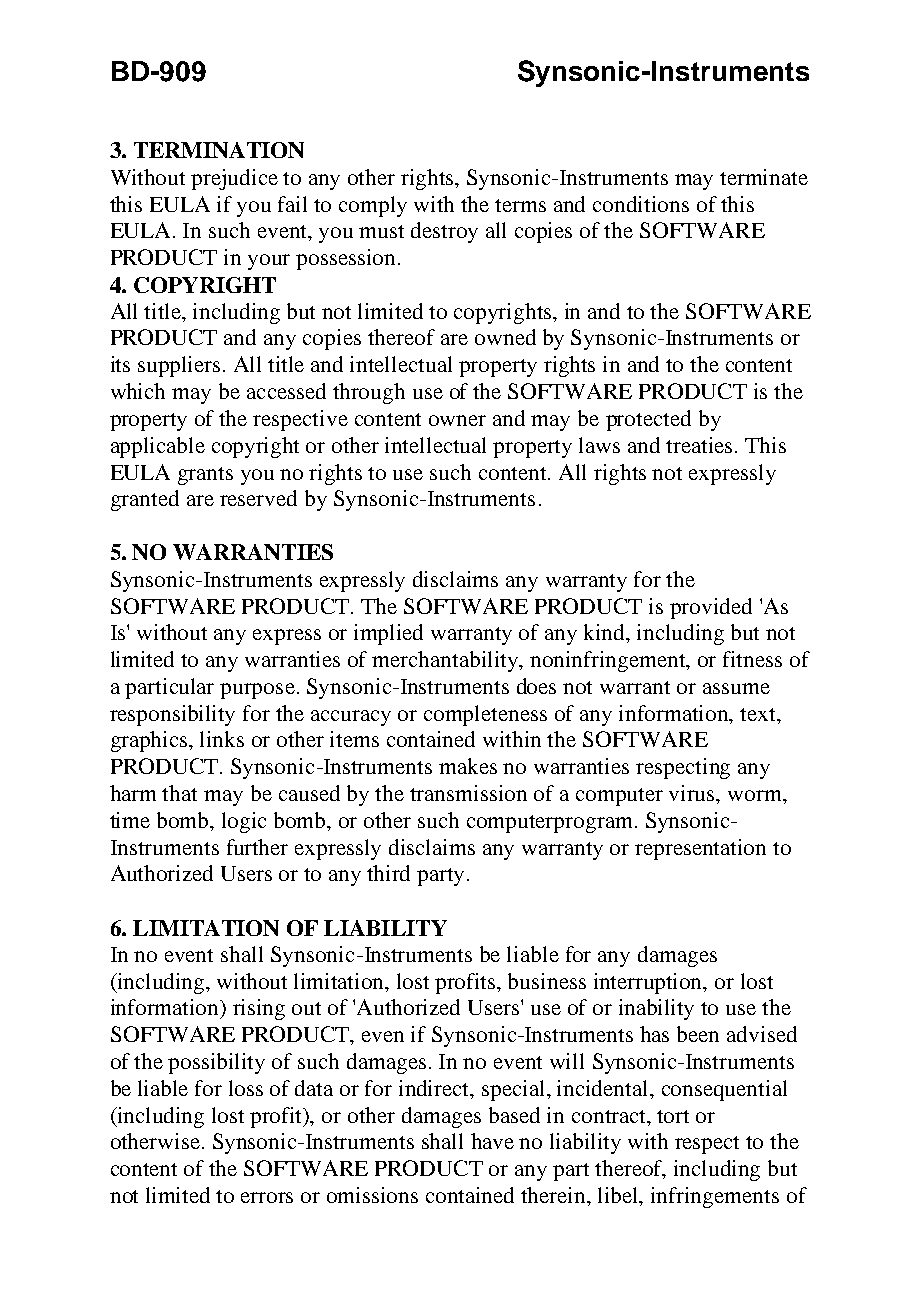 Image resolution: width=924 pixels, height=1308 pixels. What do you see at coordinates (444, 232) in the page?
I see `destroy` at bounding box center [444, 232].
